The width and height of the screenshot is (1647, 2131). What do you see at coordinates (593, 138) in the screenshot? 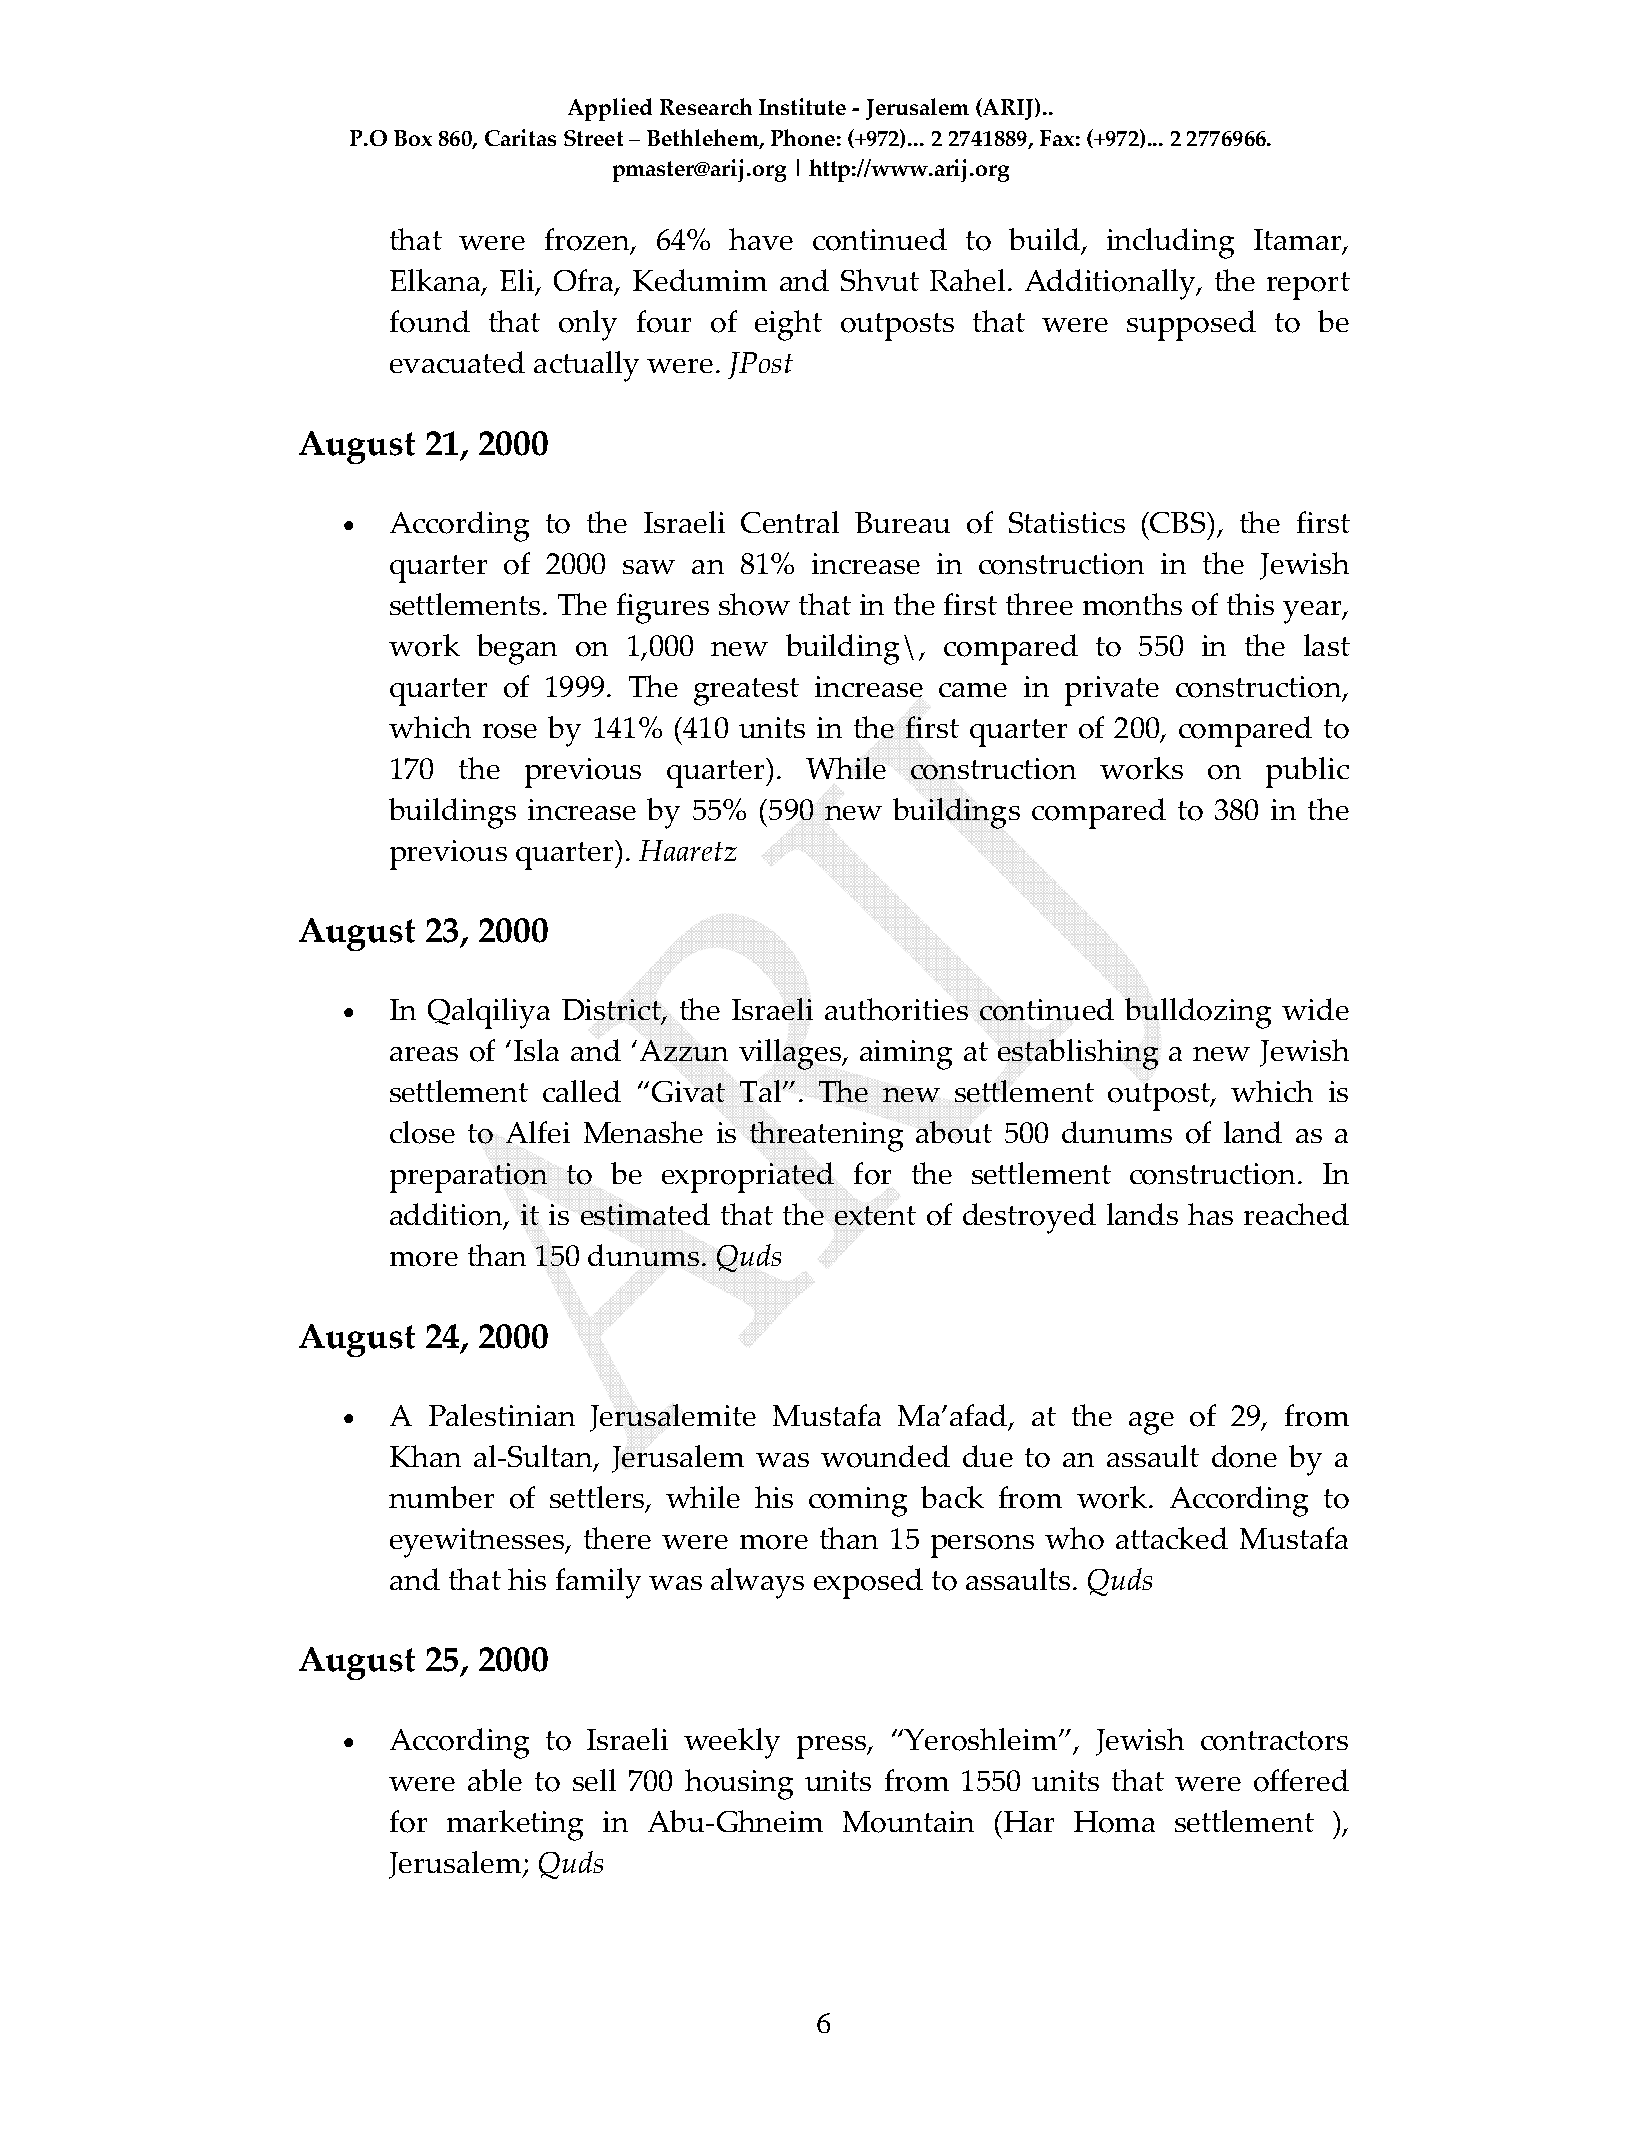
I see `Street` at bounding box center [593, 138].
